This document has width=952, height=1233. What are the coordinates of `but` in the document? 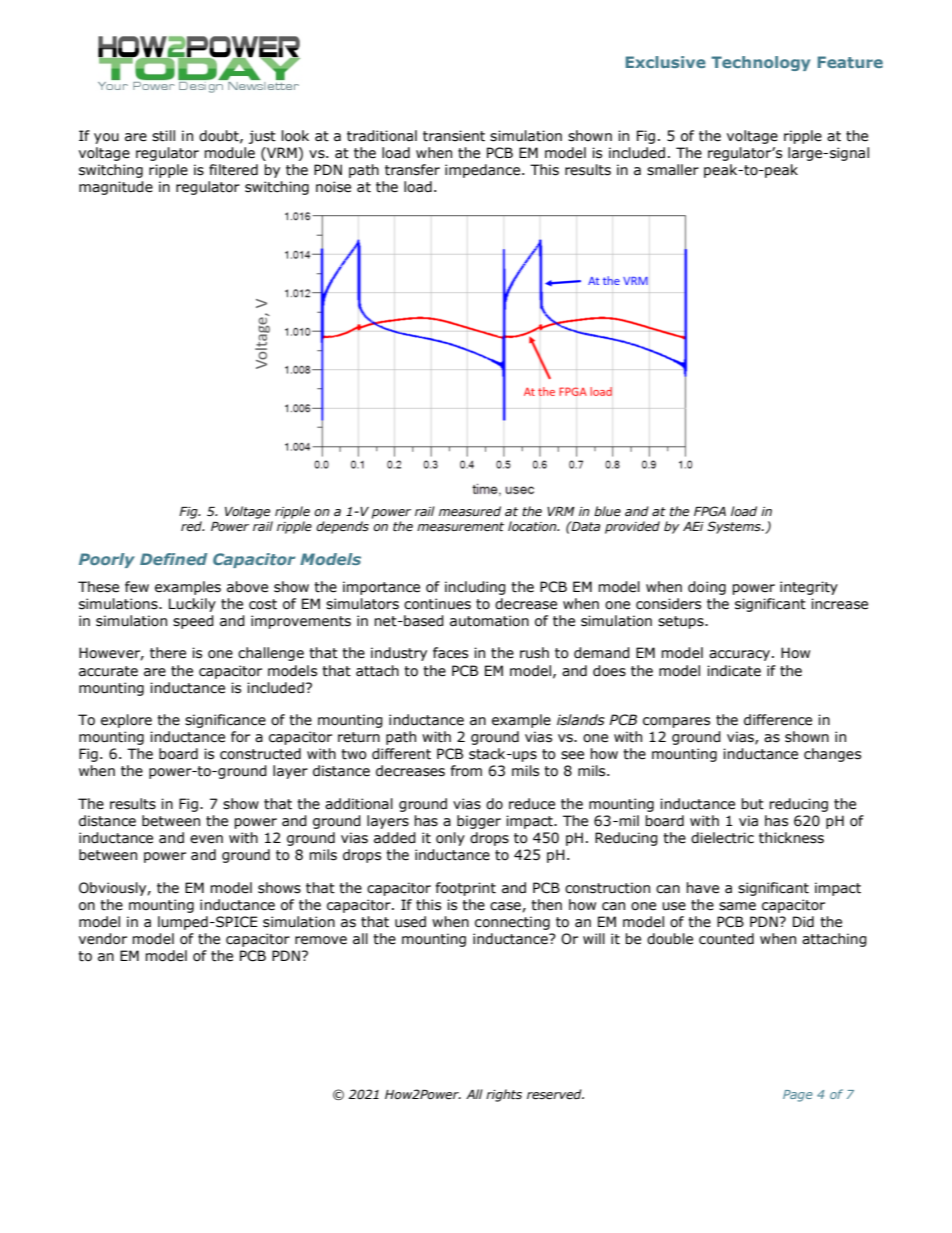 It's located at (752, 804).
